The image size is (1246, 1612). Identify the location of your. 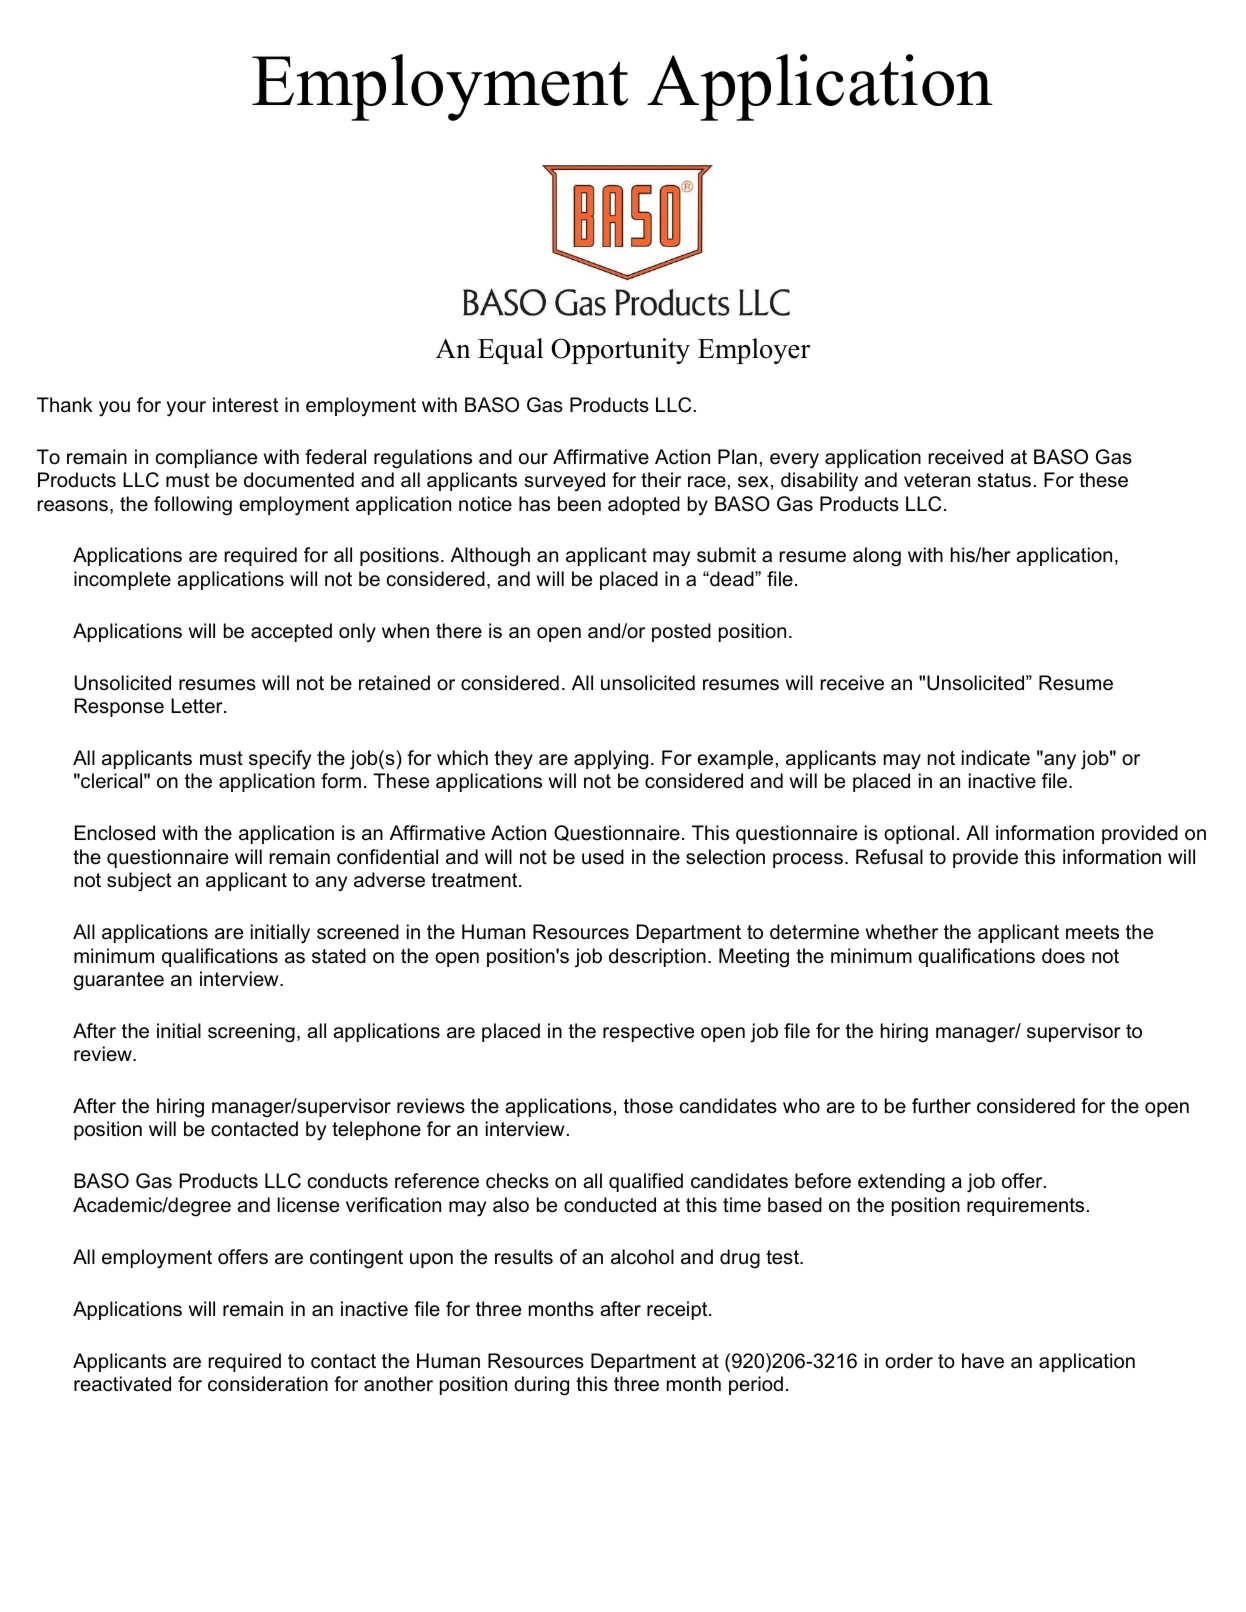
(186, 409).
